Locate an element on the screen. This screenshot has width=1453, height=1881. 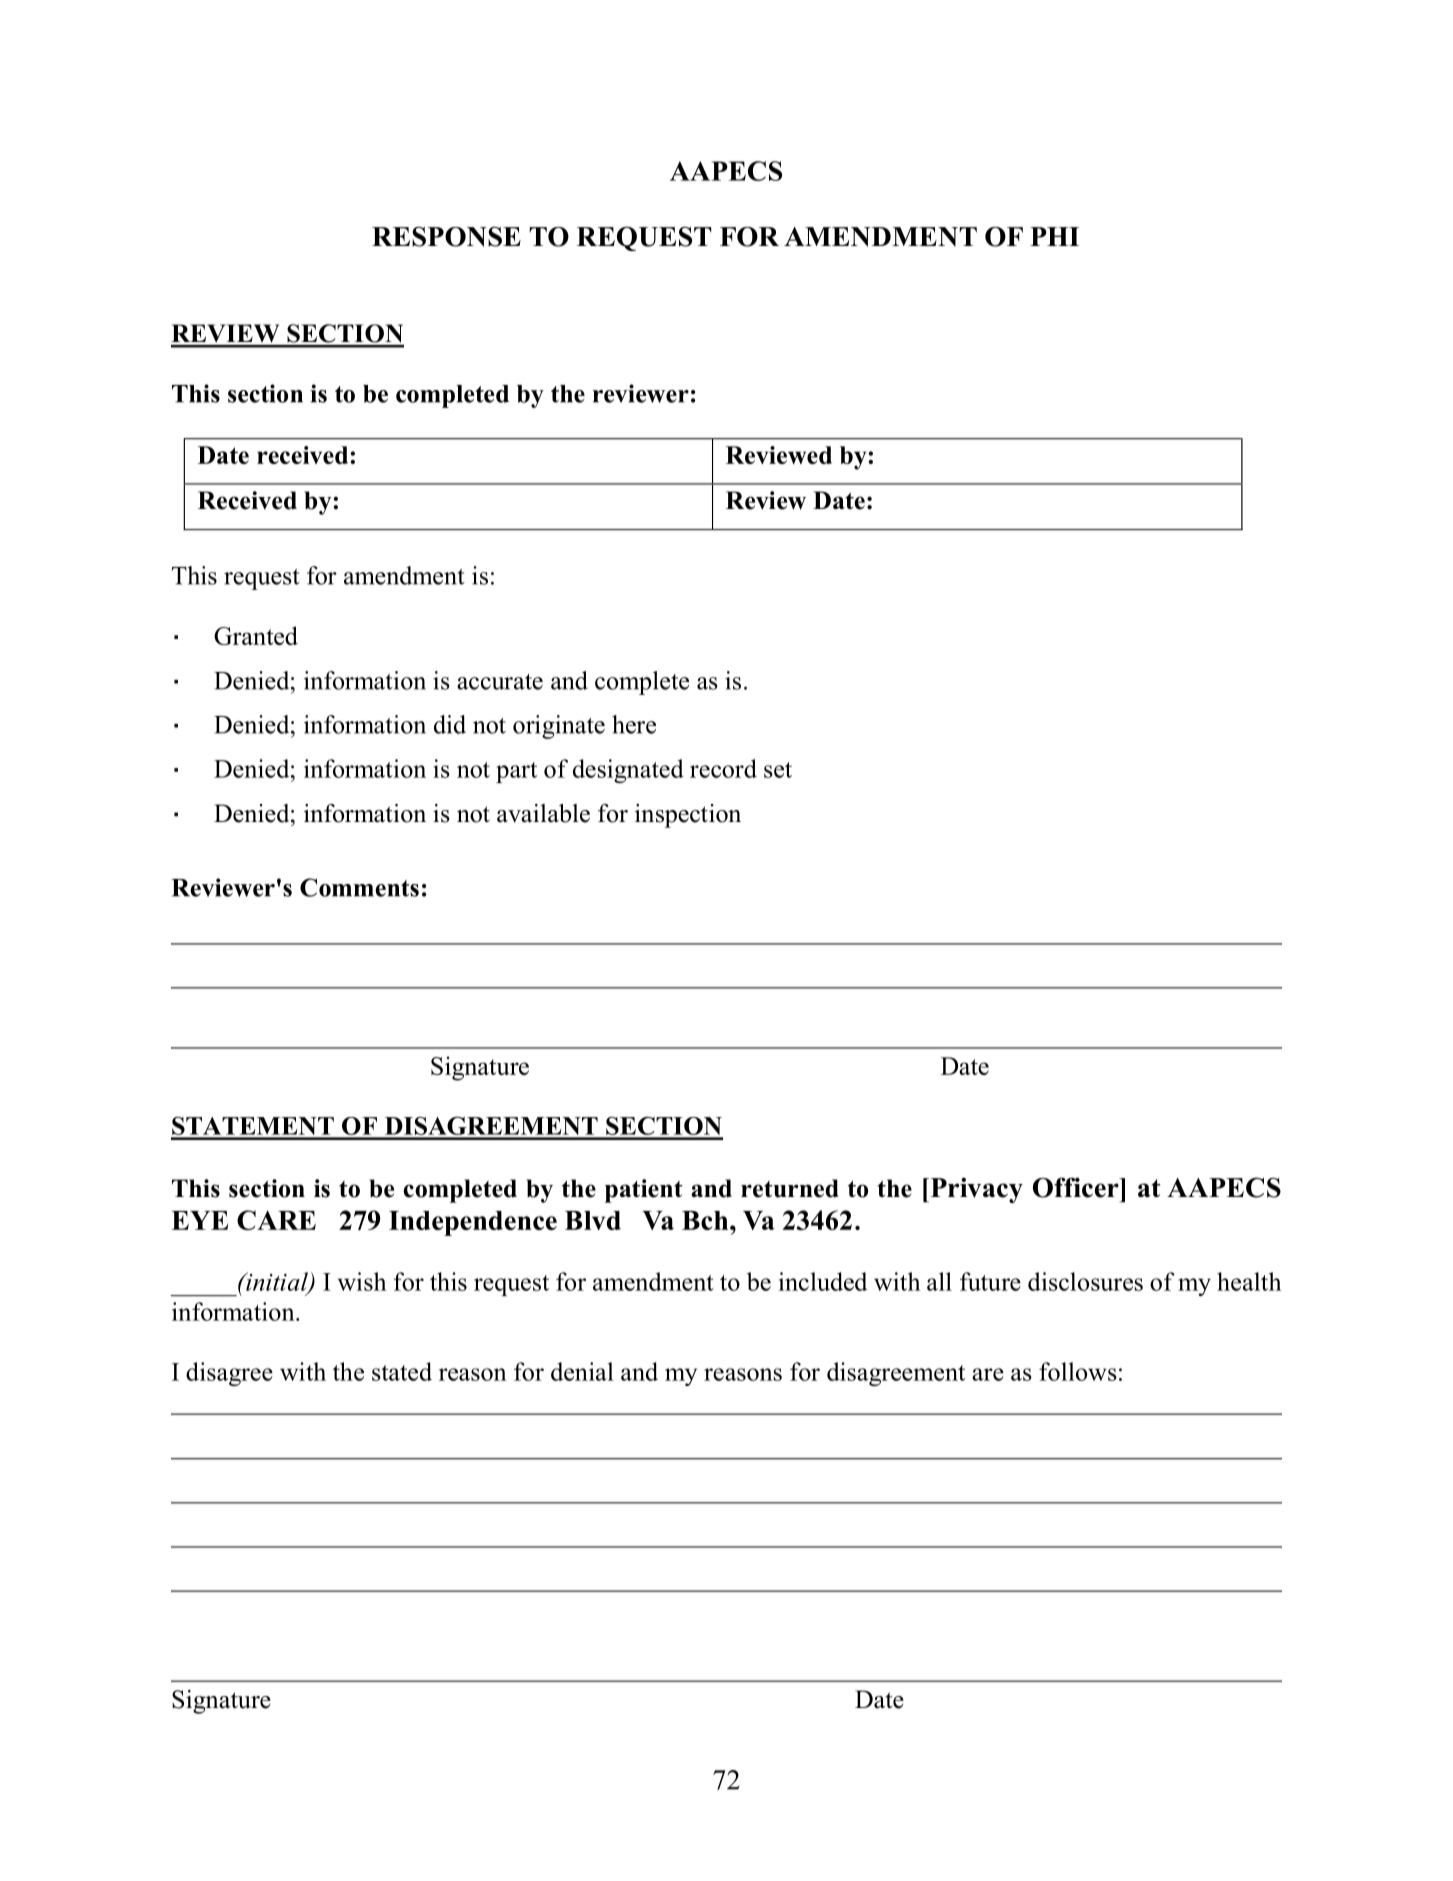
accurate is located at coordinates (500, 682).
